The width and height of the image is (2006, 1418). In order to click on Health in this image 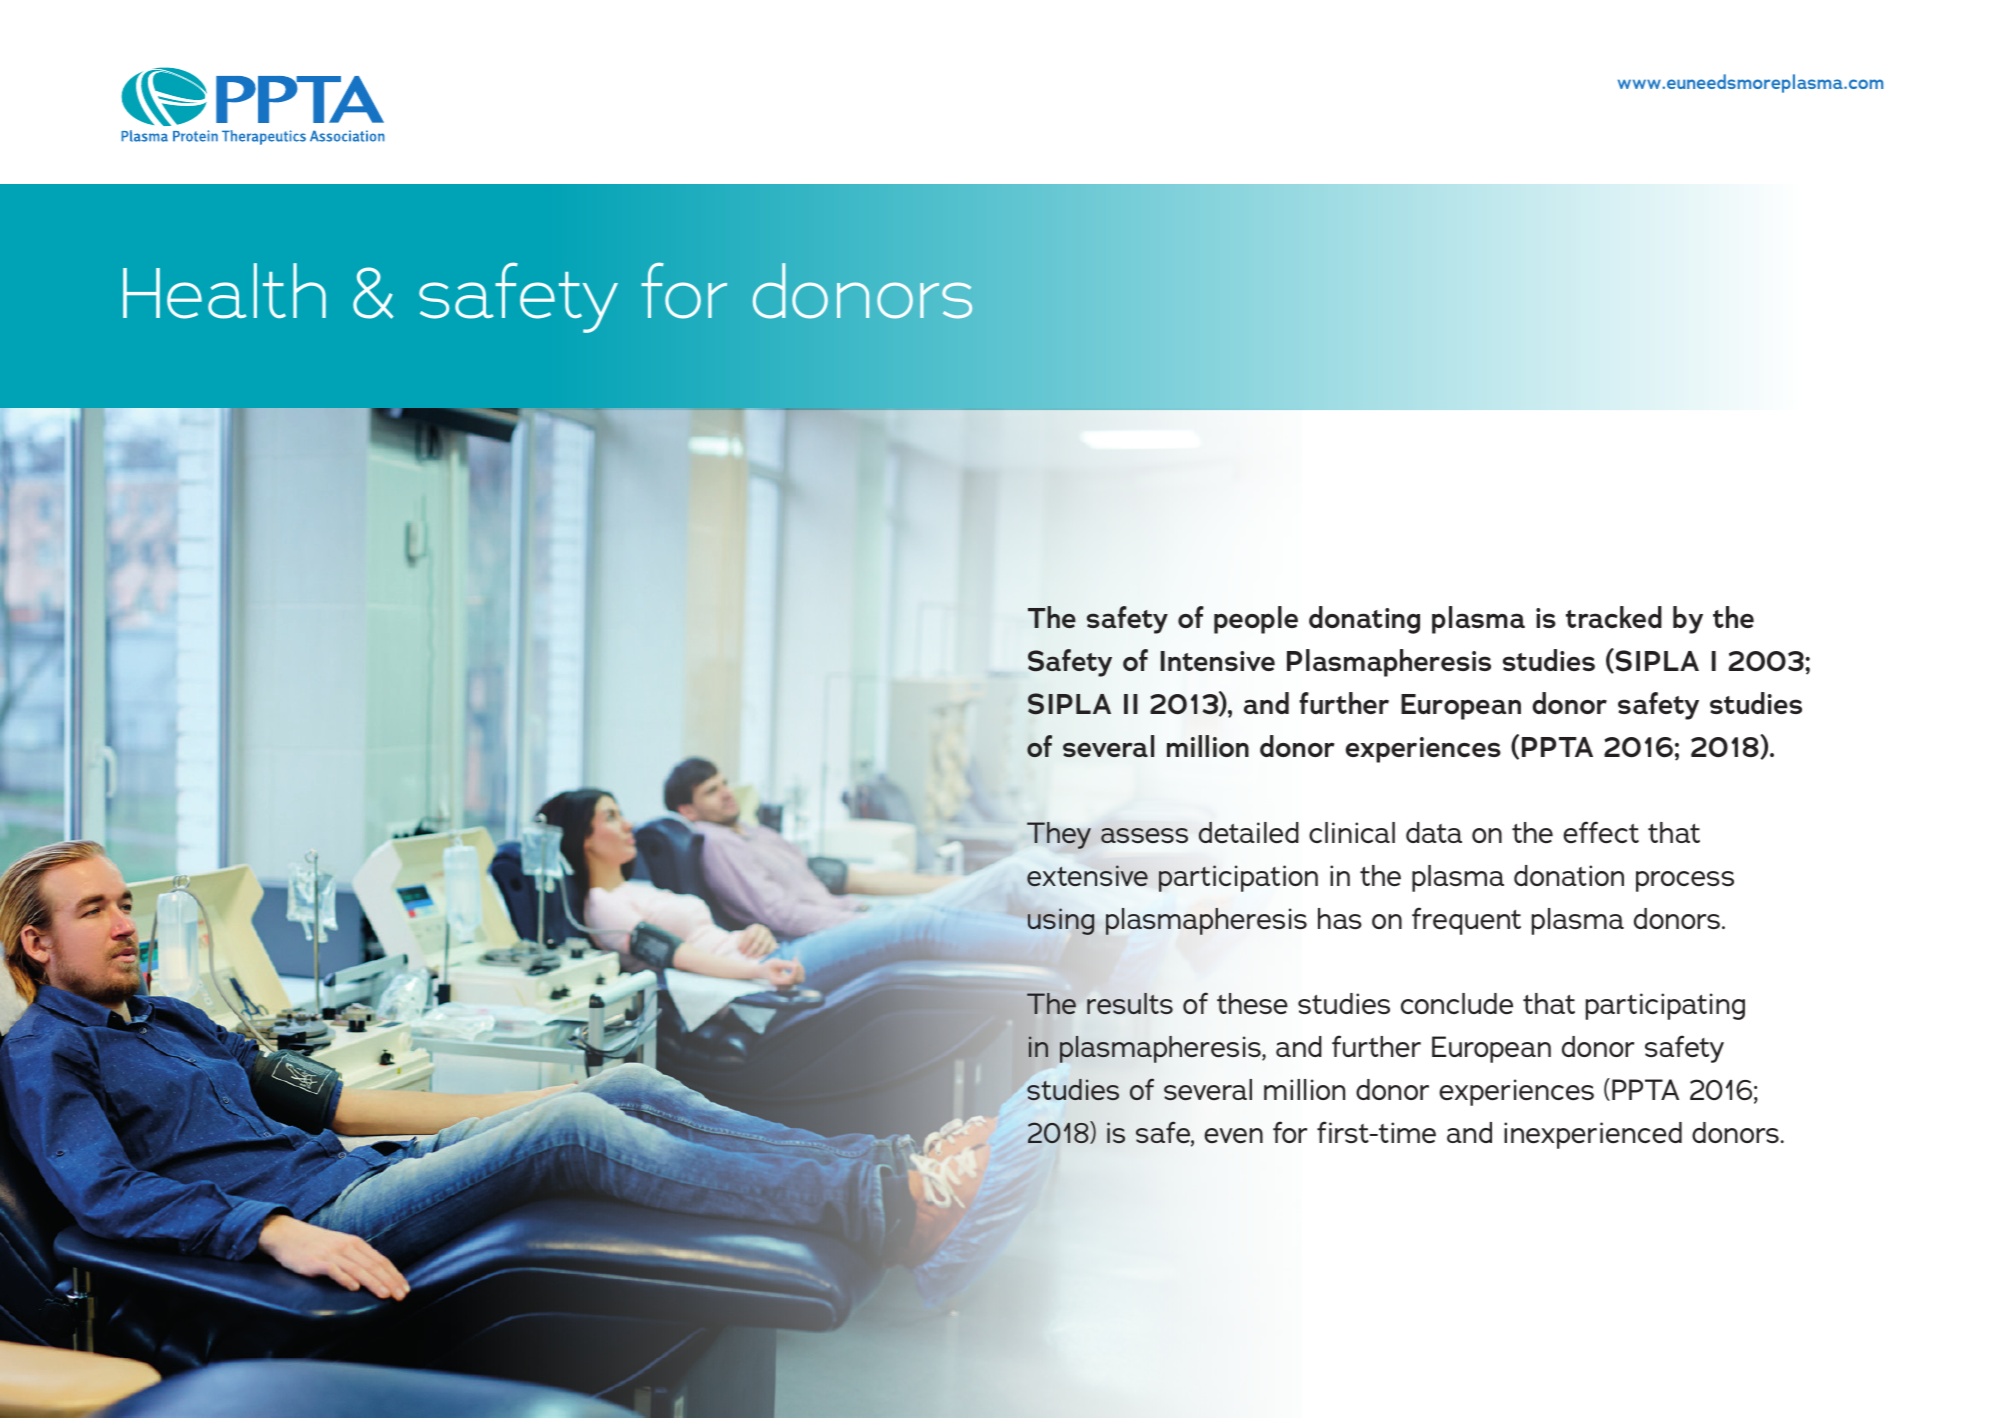, I will do `click(224, 291)`.
